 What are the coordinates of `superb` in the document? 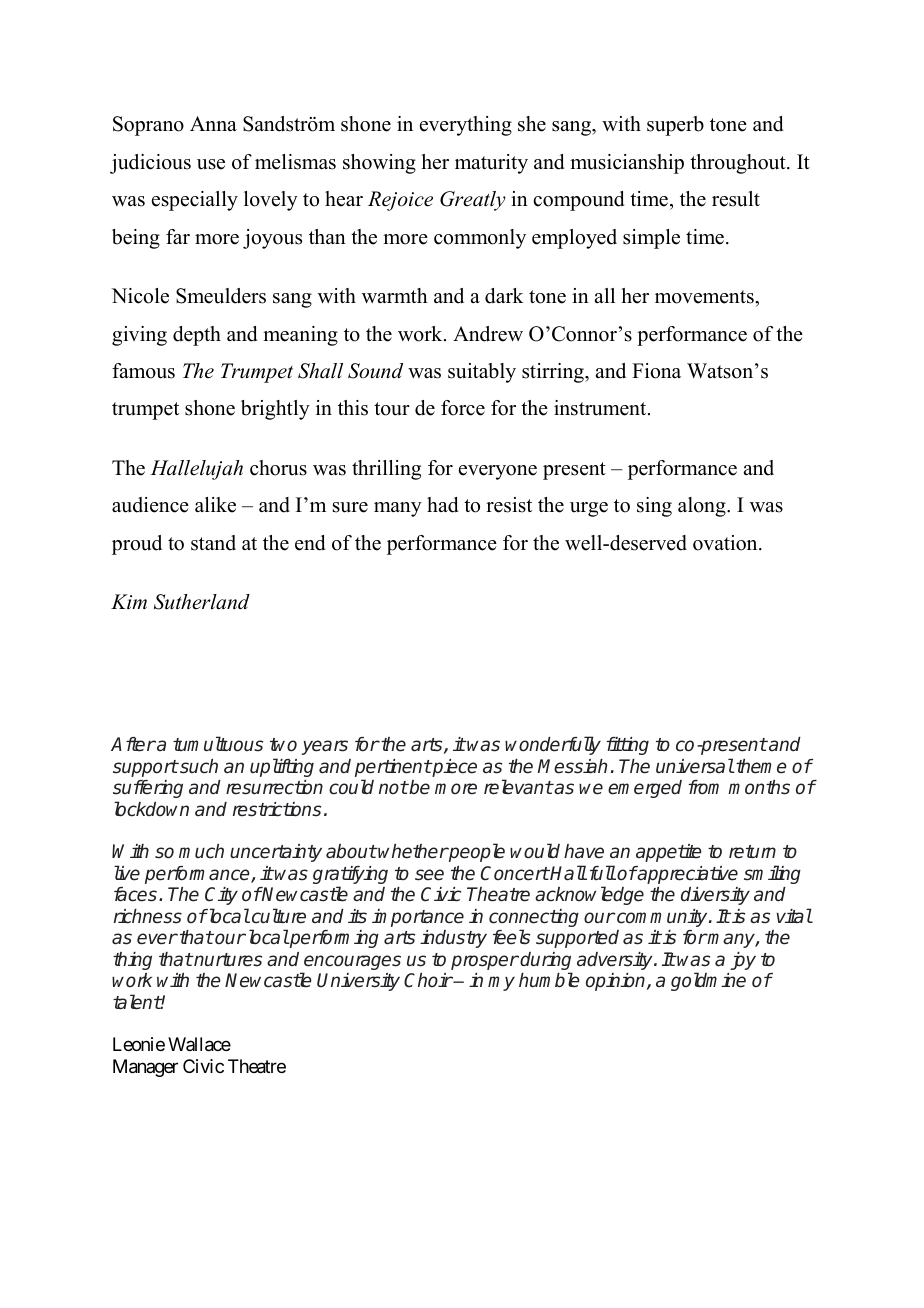 It's located at (675, 126).
